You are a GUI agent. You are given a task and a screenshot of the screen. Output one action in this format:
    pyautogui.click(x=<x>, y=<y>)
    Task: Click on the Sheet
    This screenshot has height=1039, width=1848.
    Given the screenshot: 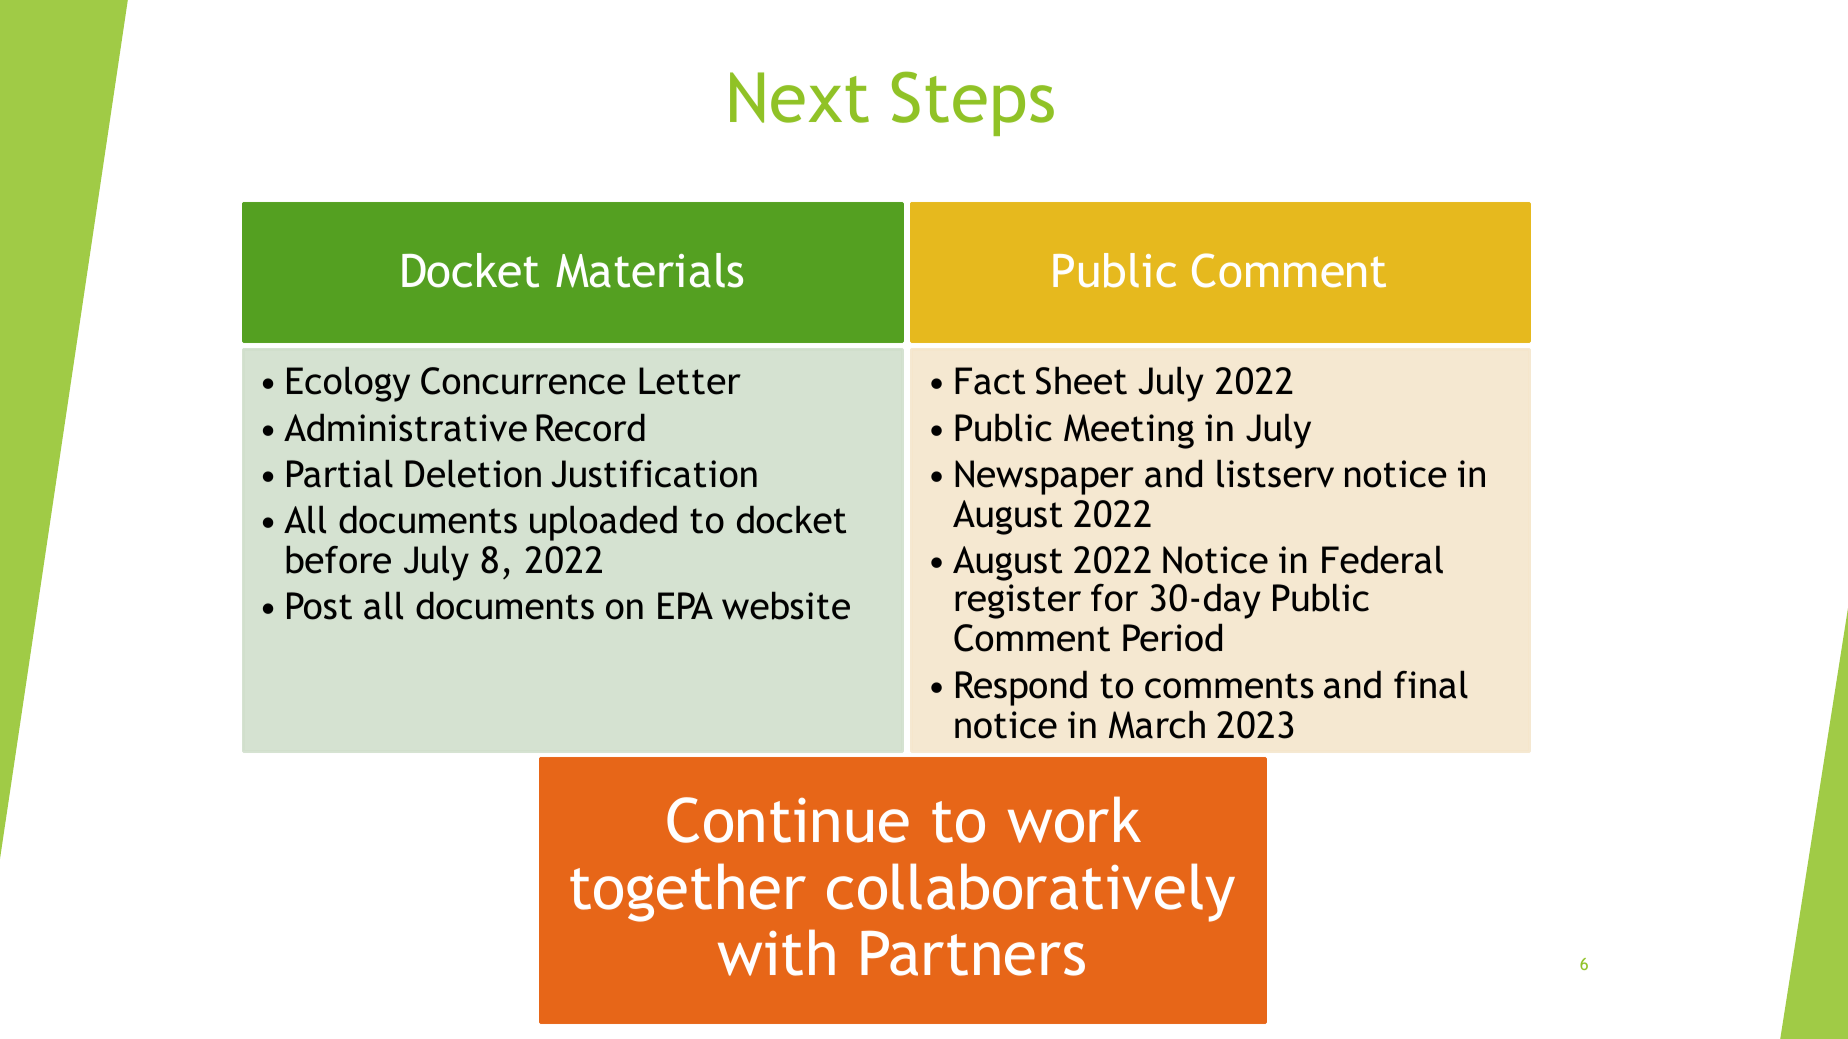 What is the action you would take?
    pyautogui.click(x=1081, y=380)
